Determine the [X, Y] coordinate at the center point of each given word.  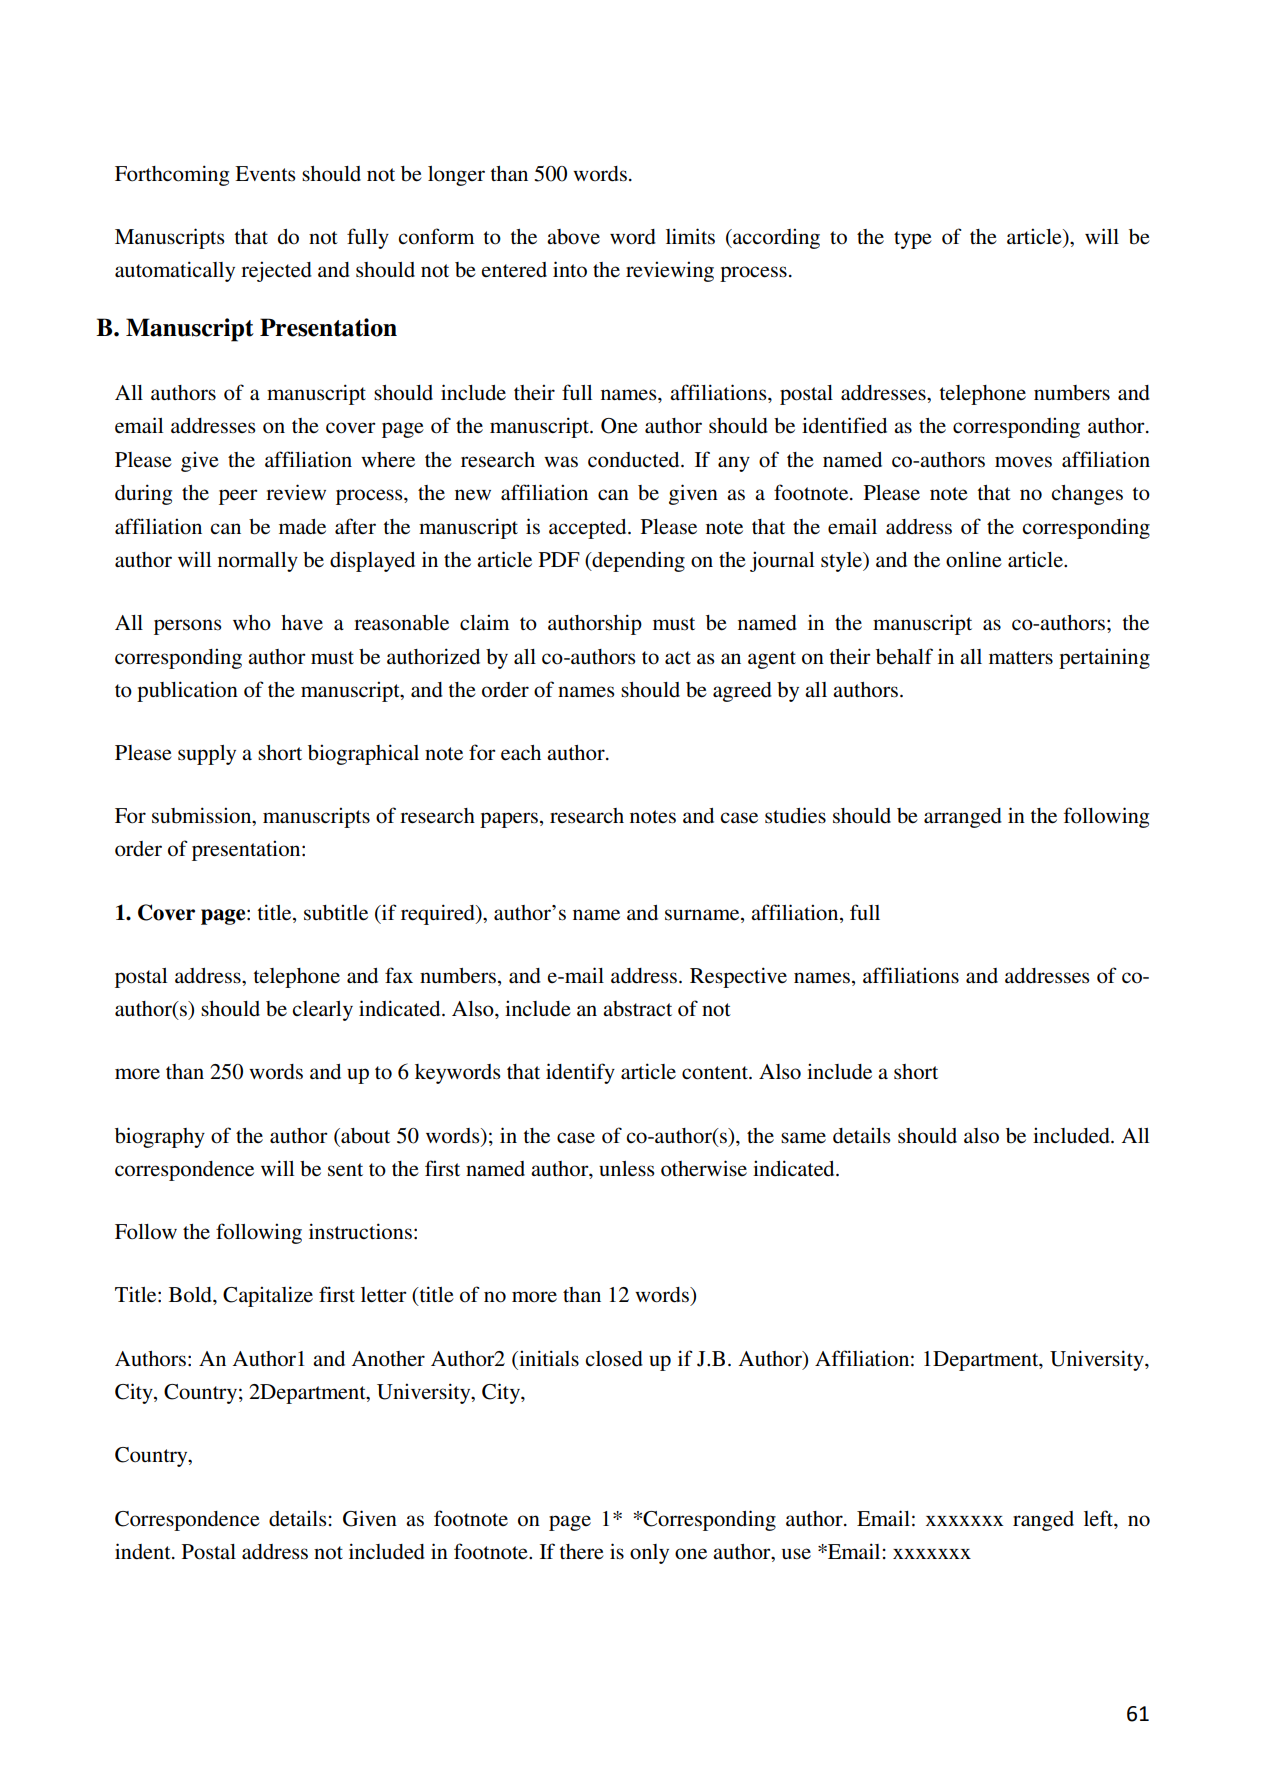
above [573, 237]
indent [144, 1551]
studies [795, 815]
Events [265, 174]
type [913, 240]
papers [510, 820]
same [803, 1137]
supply [207, 755]
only [649, 1554]
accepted [589, 529]
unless [627, 1169]
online [974, 559]
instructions [360, 1231]
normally [258, 562]
